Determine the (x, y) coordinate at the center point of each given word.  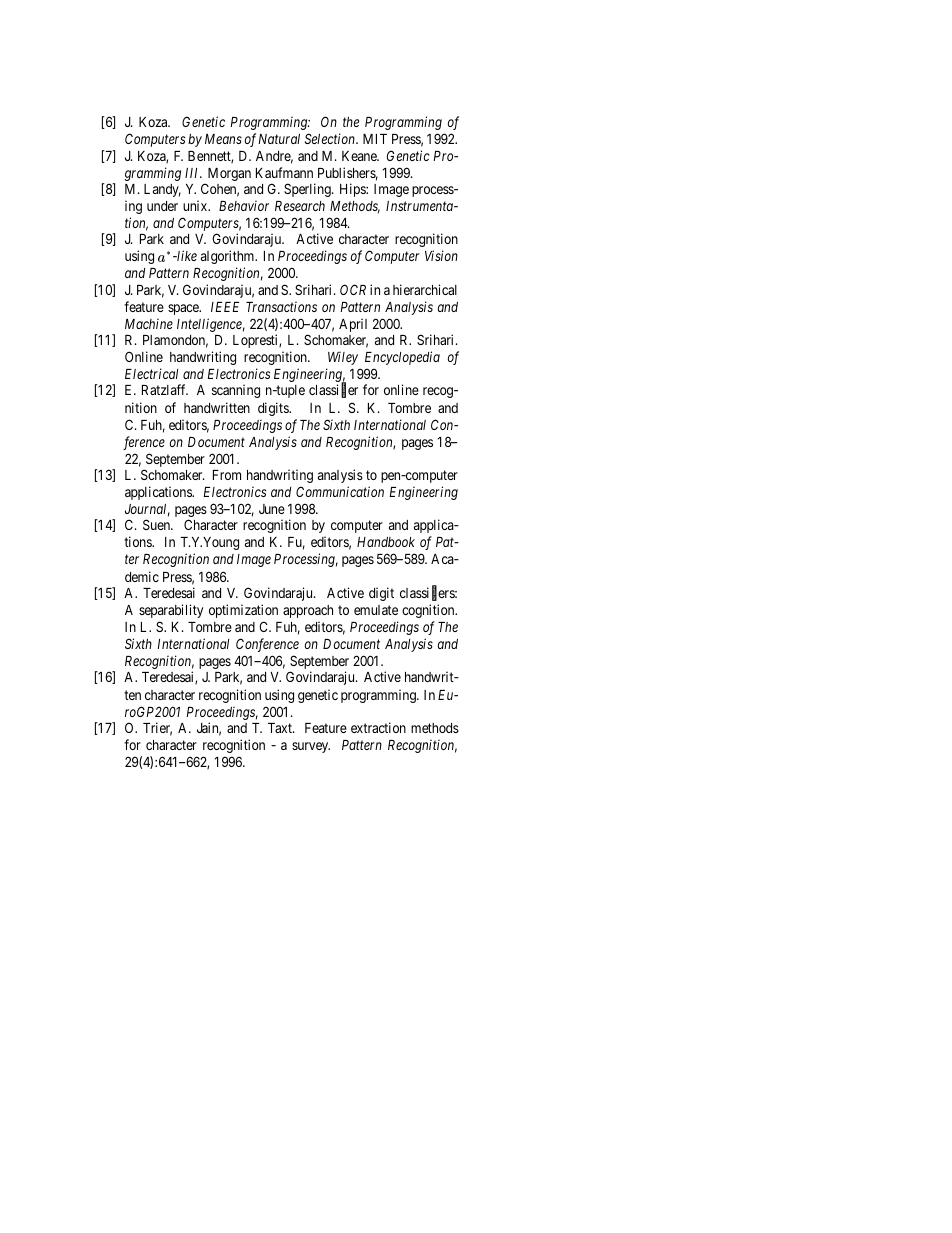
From (227, 475)
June (272, 509)
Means (223, 139)
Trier (157, 729)
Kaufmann (284, 172)
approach (308, 611)
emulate (376, 610)
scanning (236, 391)
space (184, 309)
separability (171, 611)
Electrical (151, 373)
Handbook (386, 542)
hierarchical (425, 289)
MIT (375, 139)
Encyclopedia (402, 358)
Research (300, 206)
